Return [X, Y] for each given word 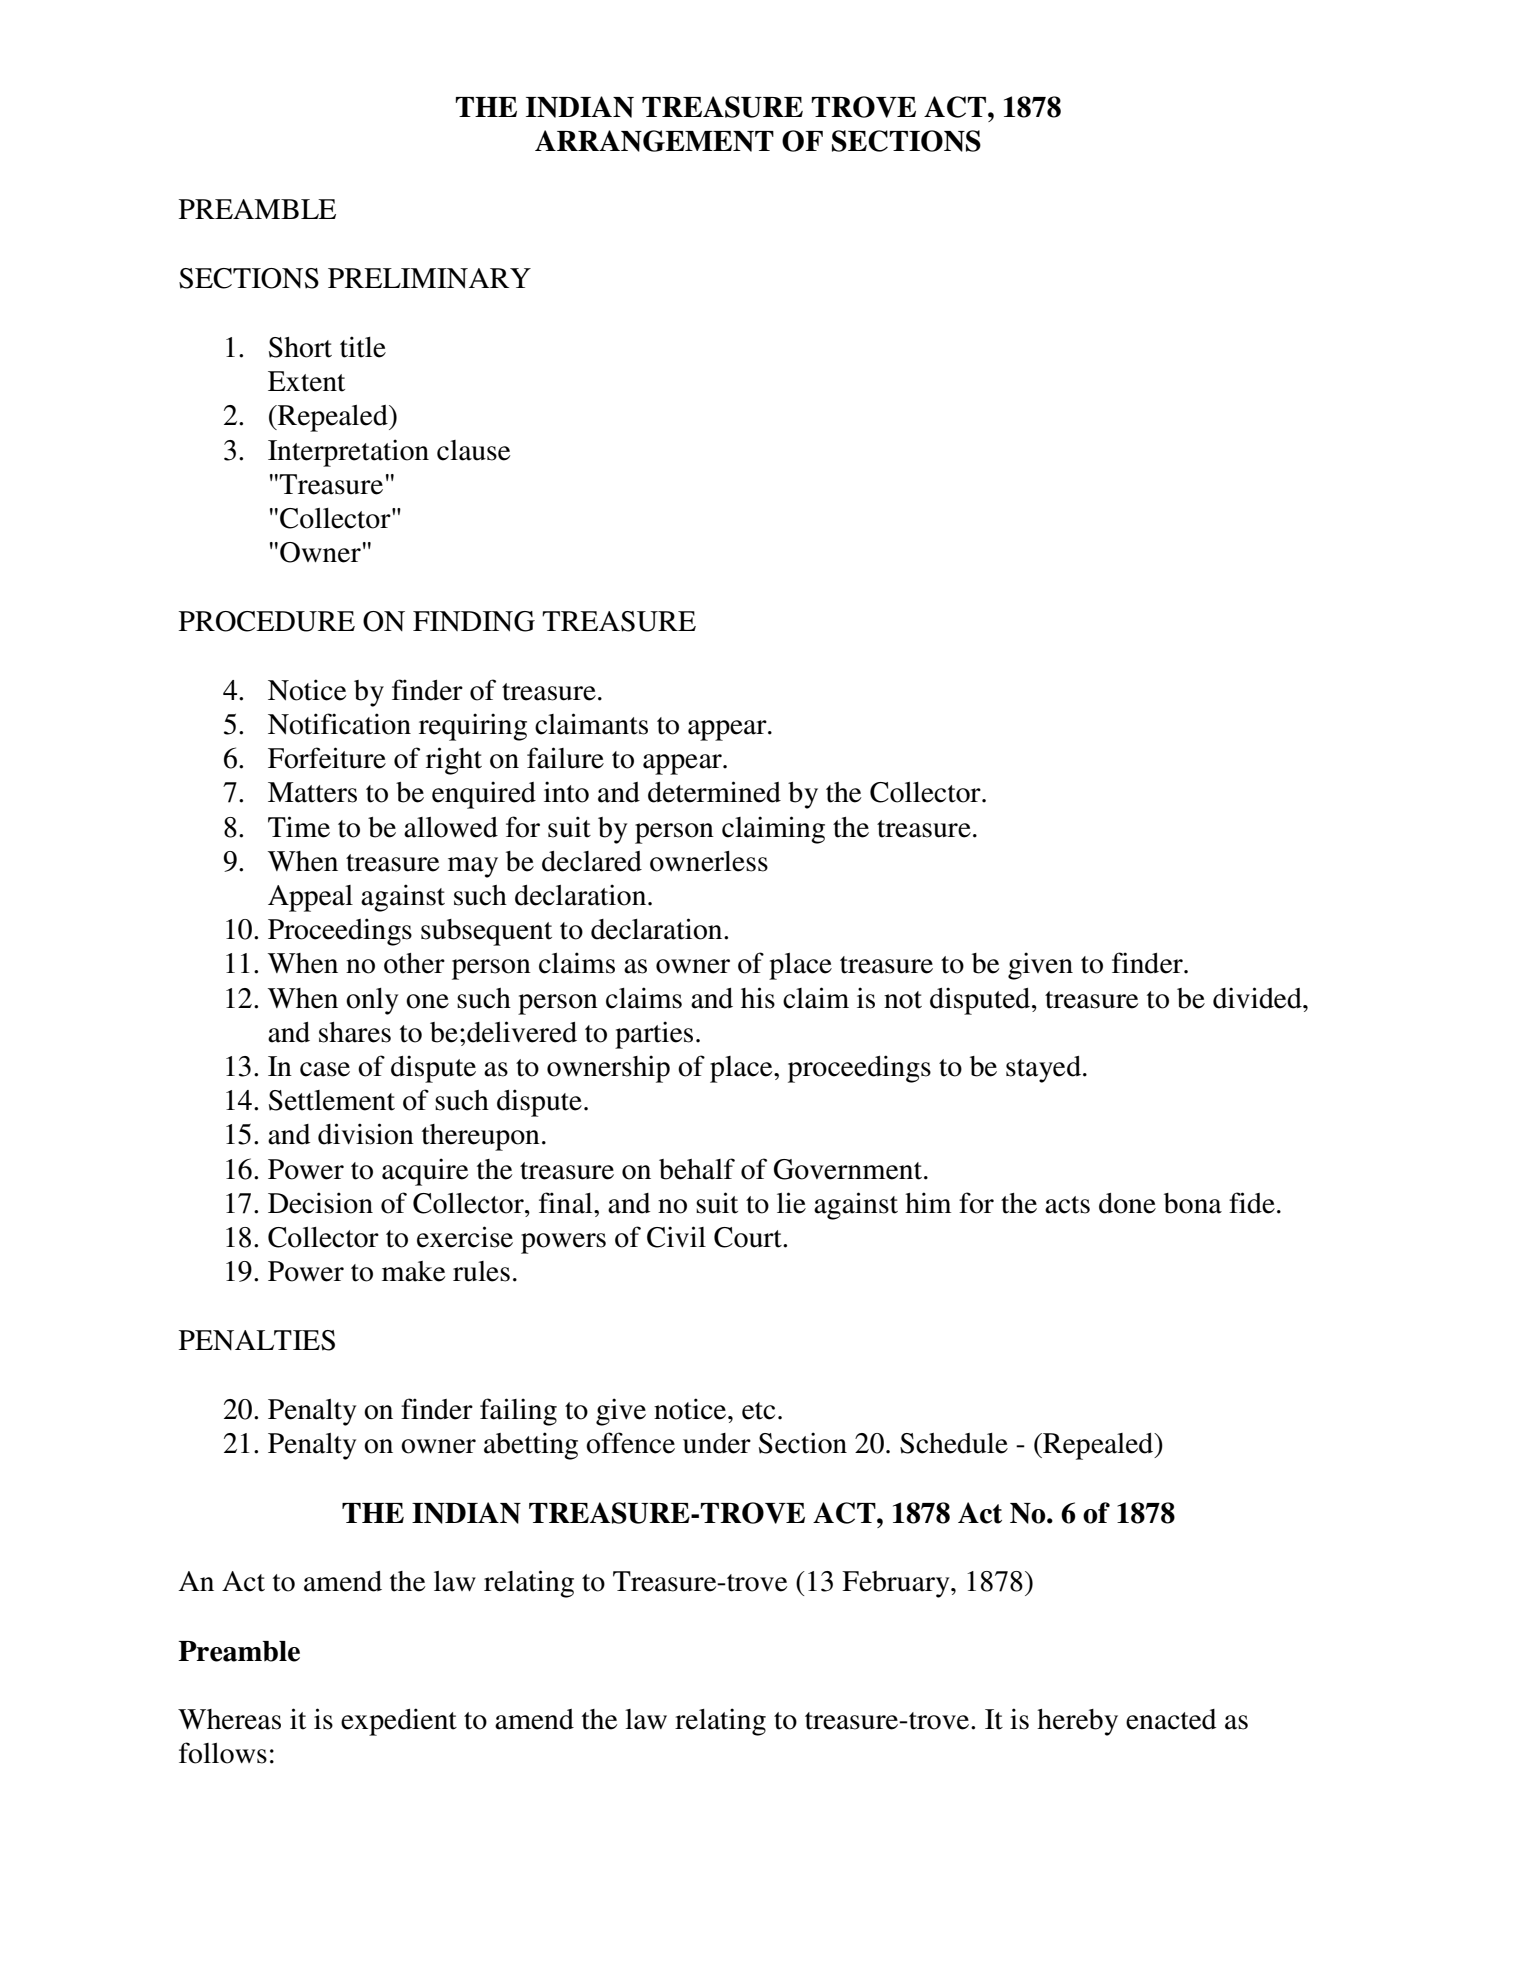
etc [758, 1411]
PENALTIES [257, 1340]
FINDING [474, 621]
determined [714, 792]
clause [473, 450]
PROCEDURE [267, 621]
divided [1258, 998]
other [414, 963]
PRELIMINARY [429, 278]
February [897, 1584]
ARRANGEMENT [654, 141]
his [758, 998]
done [1127, 1203]
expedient [399, 1722]
